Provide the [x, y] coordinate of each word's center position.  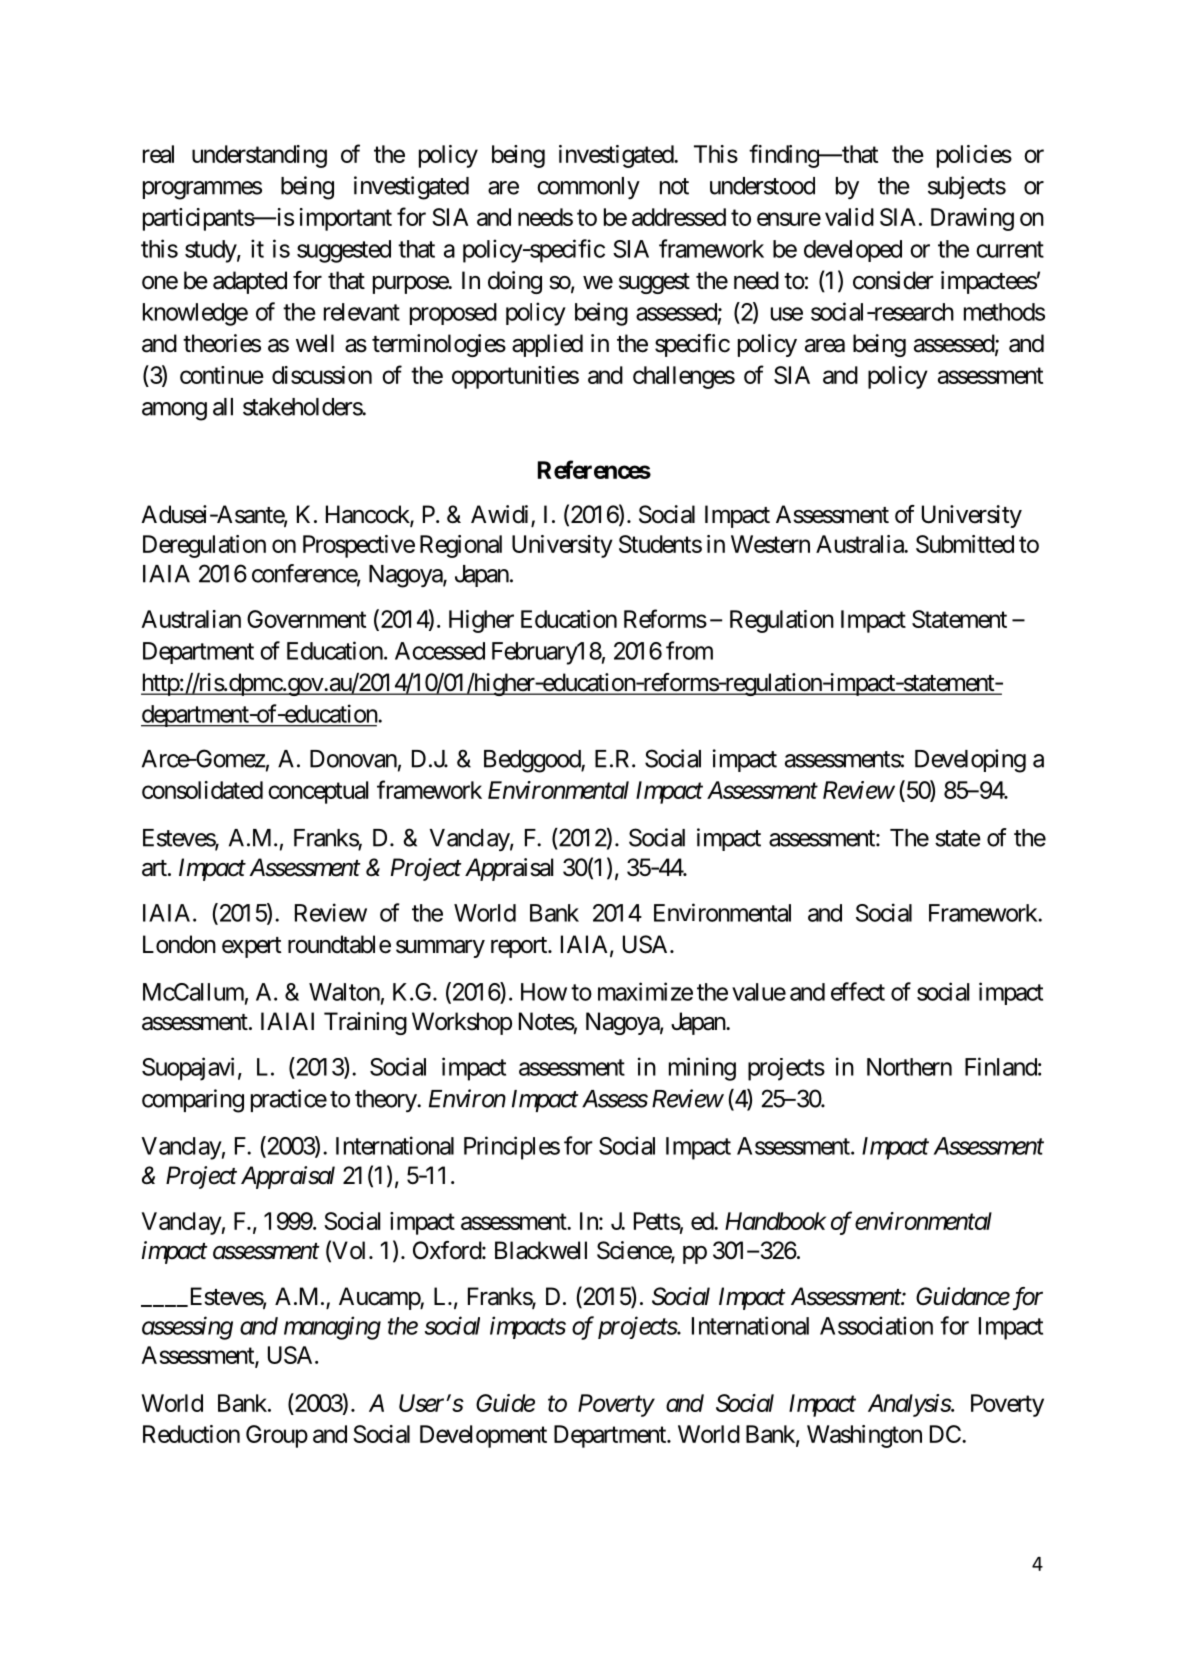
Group [277, 1436]
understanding [259, 156]
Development [483, 1436]
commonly [588, 188]
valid [849, 217]
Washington [864, 1436]
